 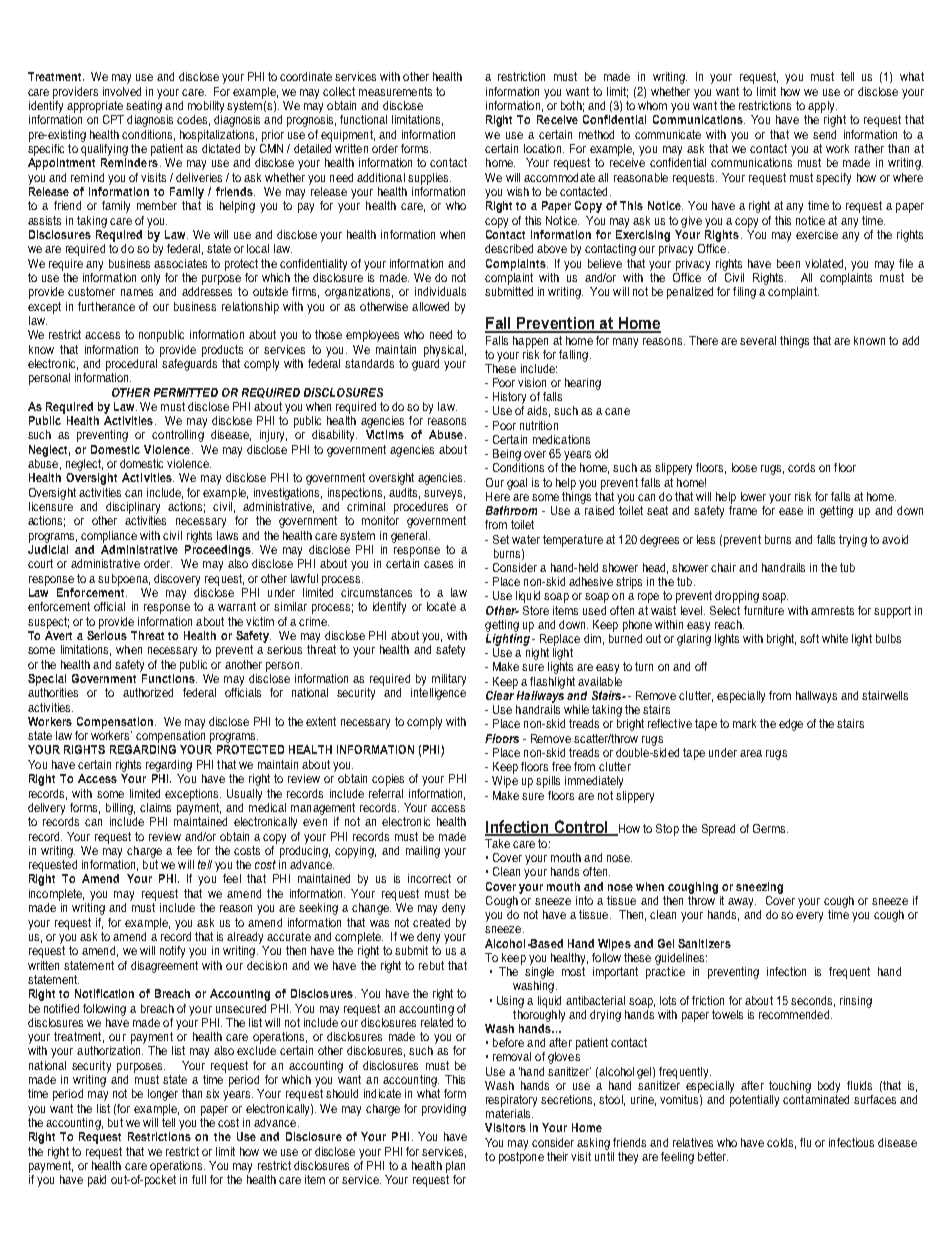 I want to click on apply, so click(x=822, y=107).
